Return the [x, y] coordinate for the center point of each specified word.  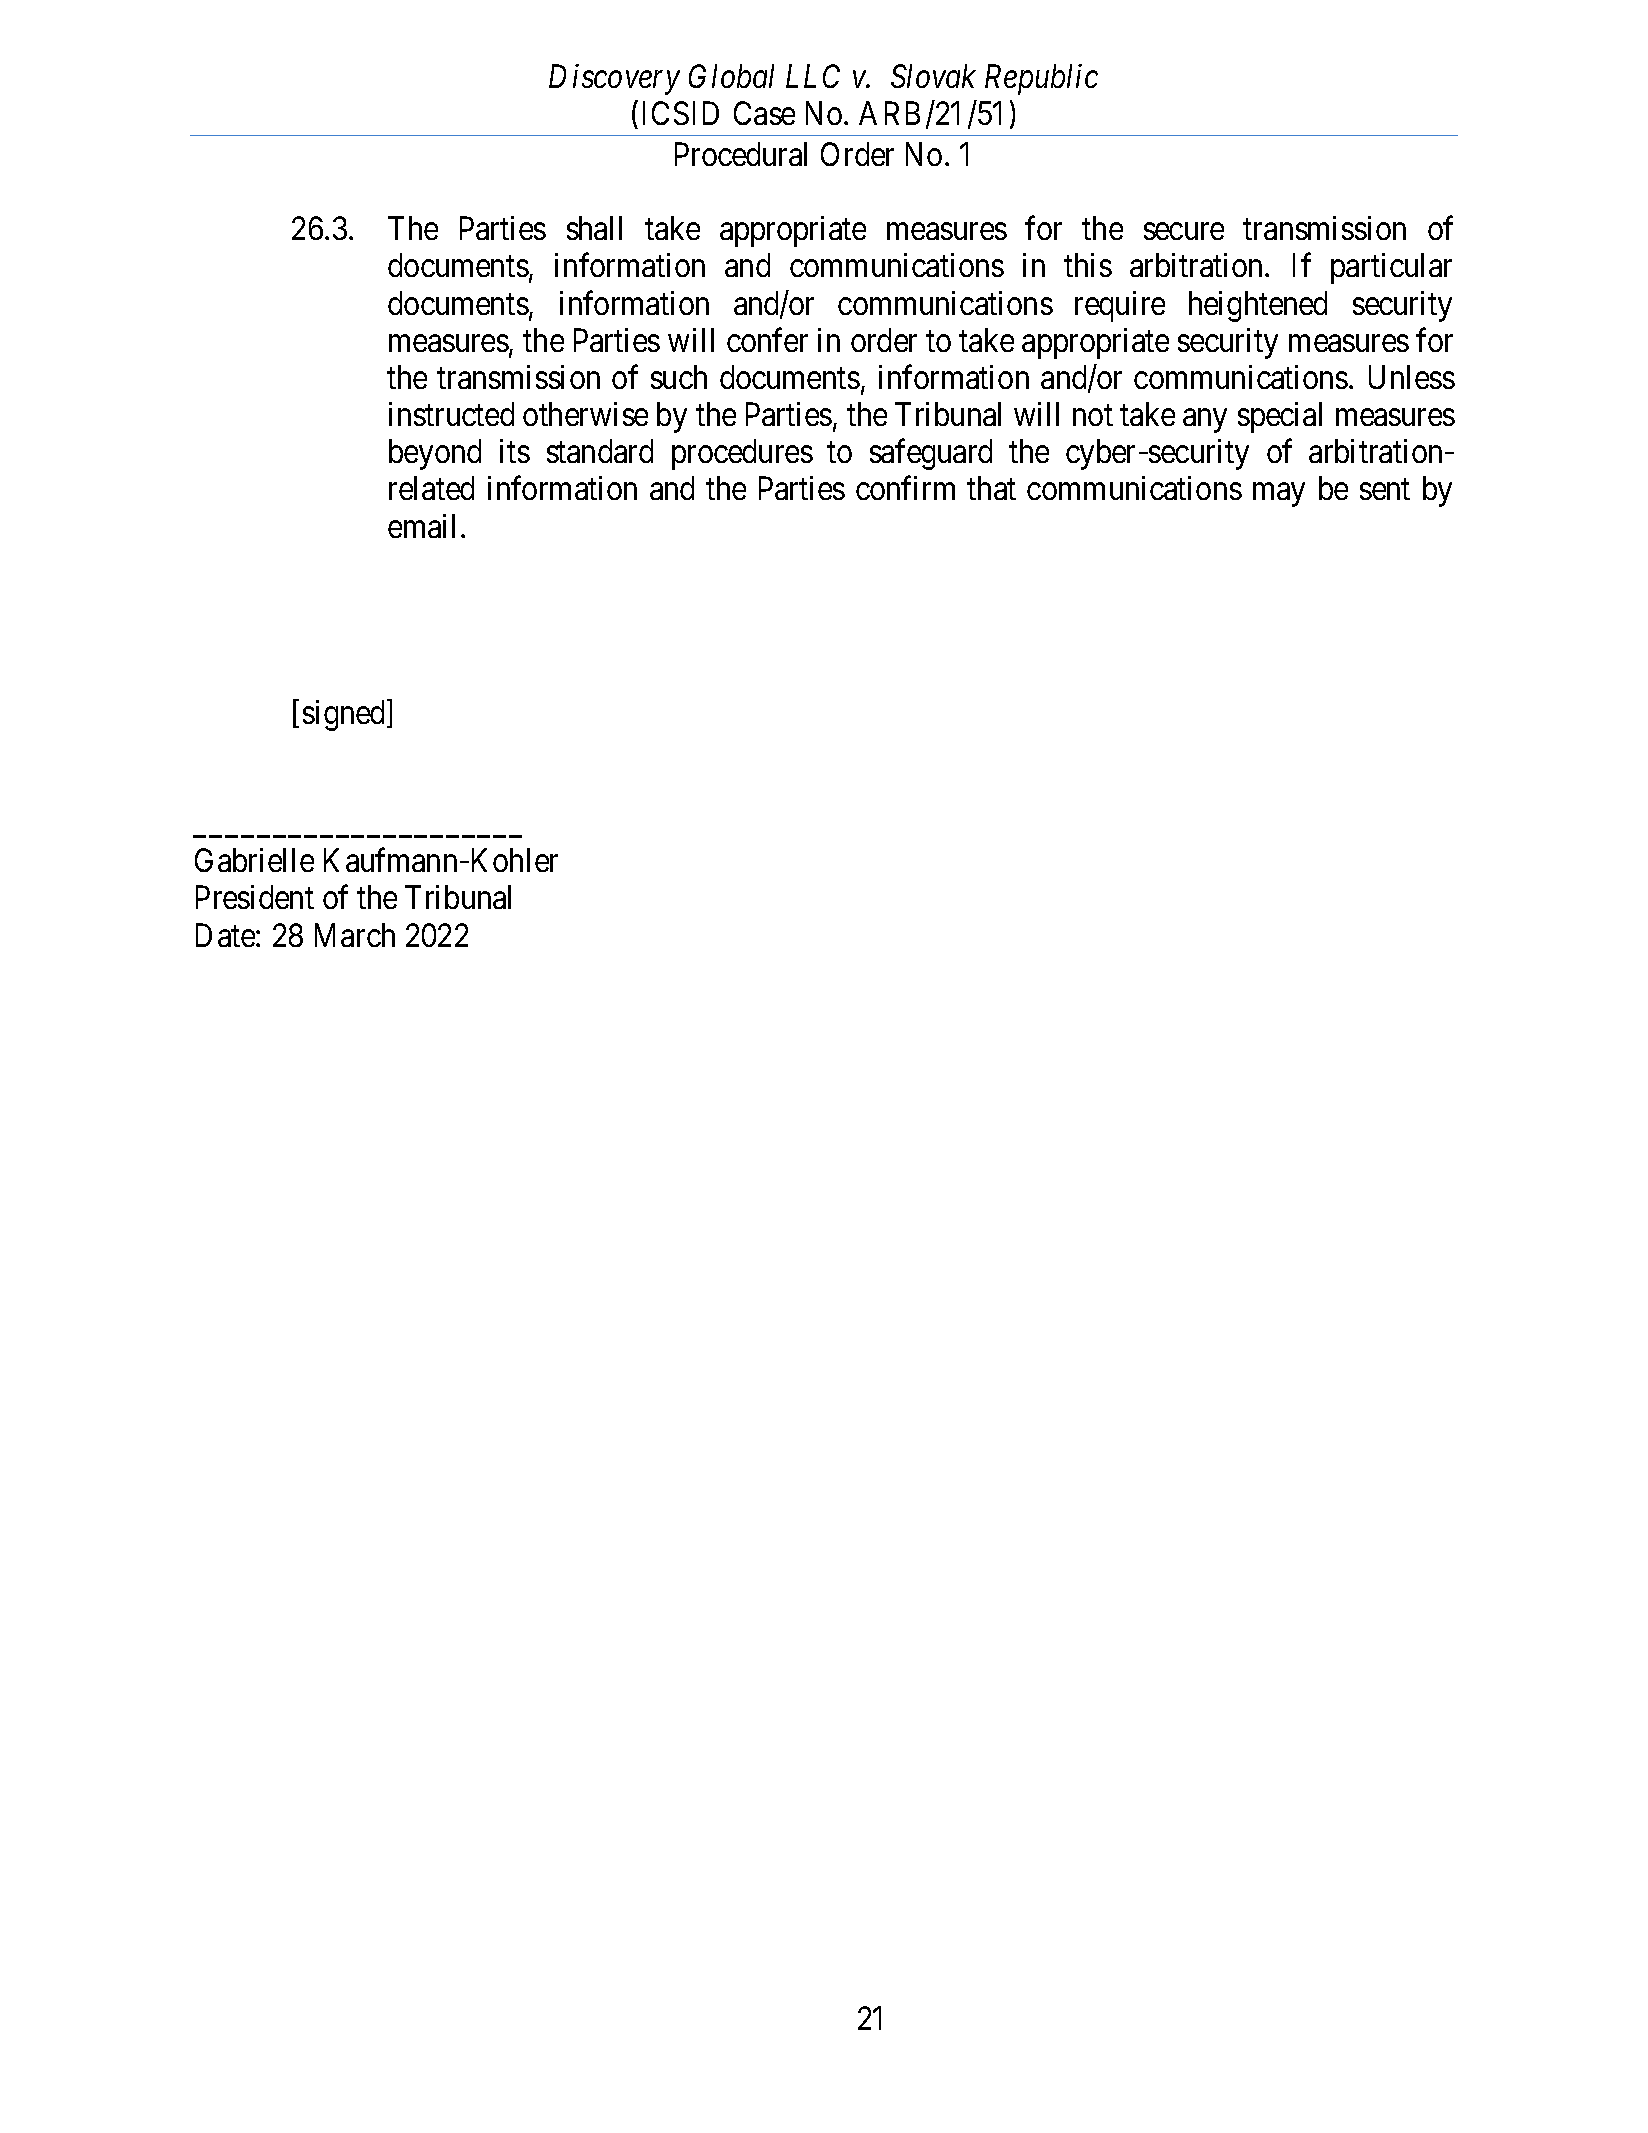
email [421, 526]
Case [764, 113]
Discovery [614, 80]
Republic [1041, 79]
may [1279, 495]
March [355, 935]
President [255, 897]
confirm [905, 488]
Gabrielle [254, 860]
